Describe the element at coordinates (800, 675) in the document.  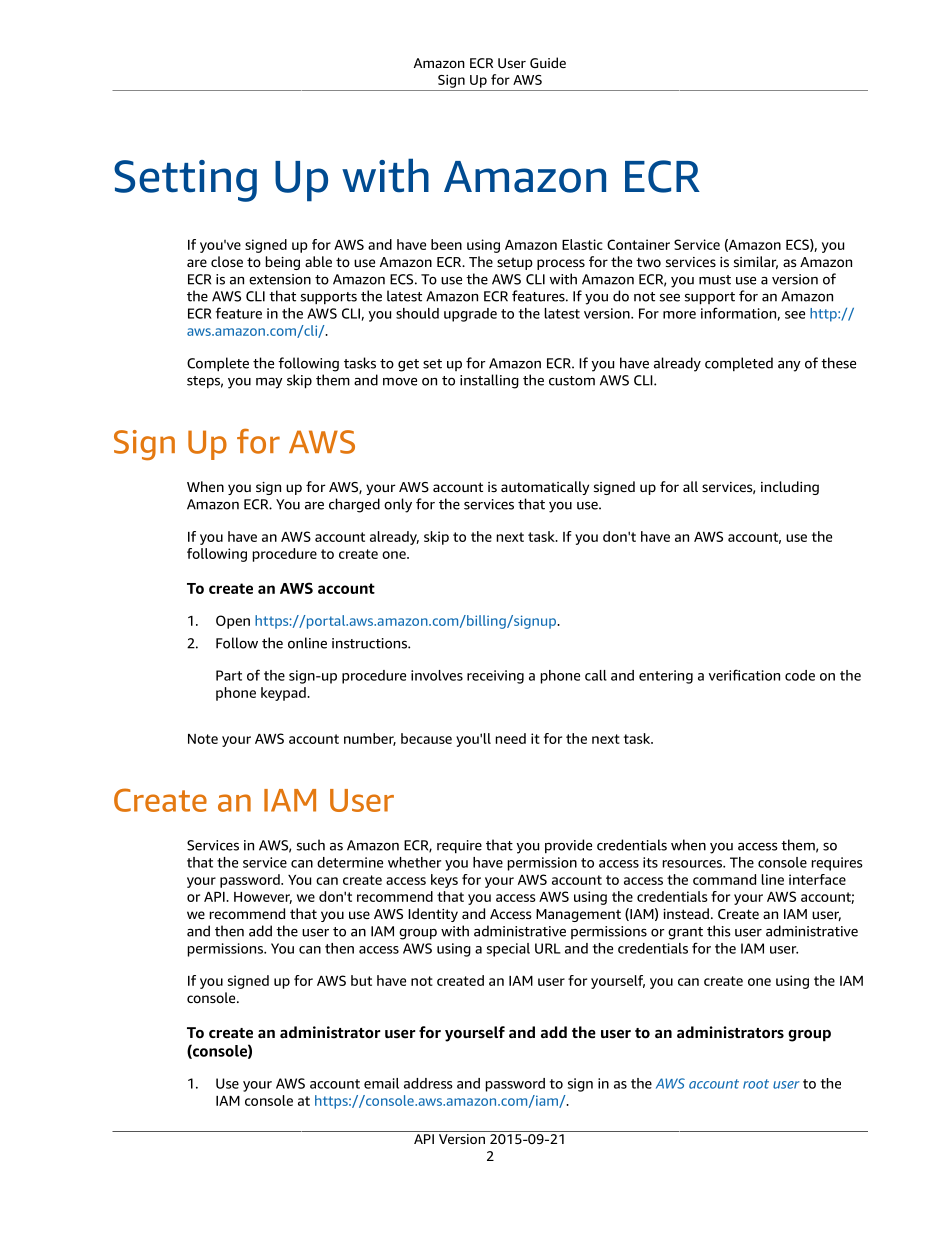
I see `code` at that location.
